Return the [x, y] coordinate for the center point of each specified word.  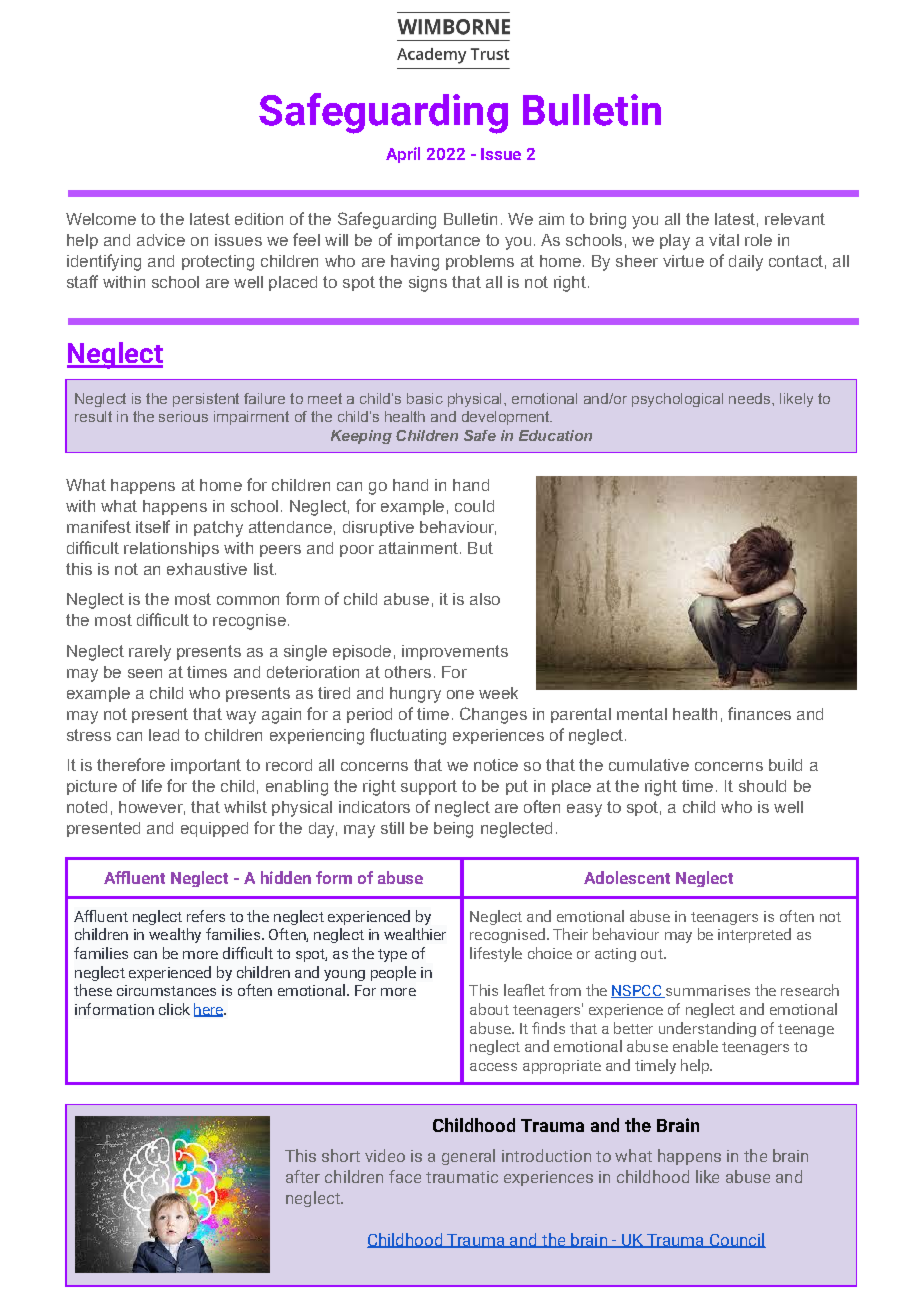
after [303, 1176]
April [403, 155]
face [405, 1176]
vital [724, 240]
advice [161, 240]
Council [736, 1240]
